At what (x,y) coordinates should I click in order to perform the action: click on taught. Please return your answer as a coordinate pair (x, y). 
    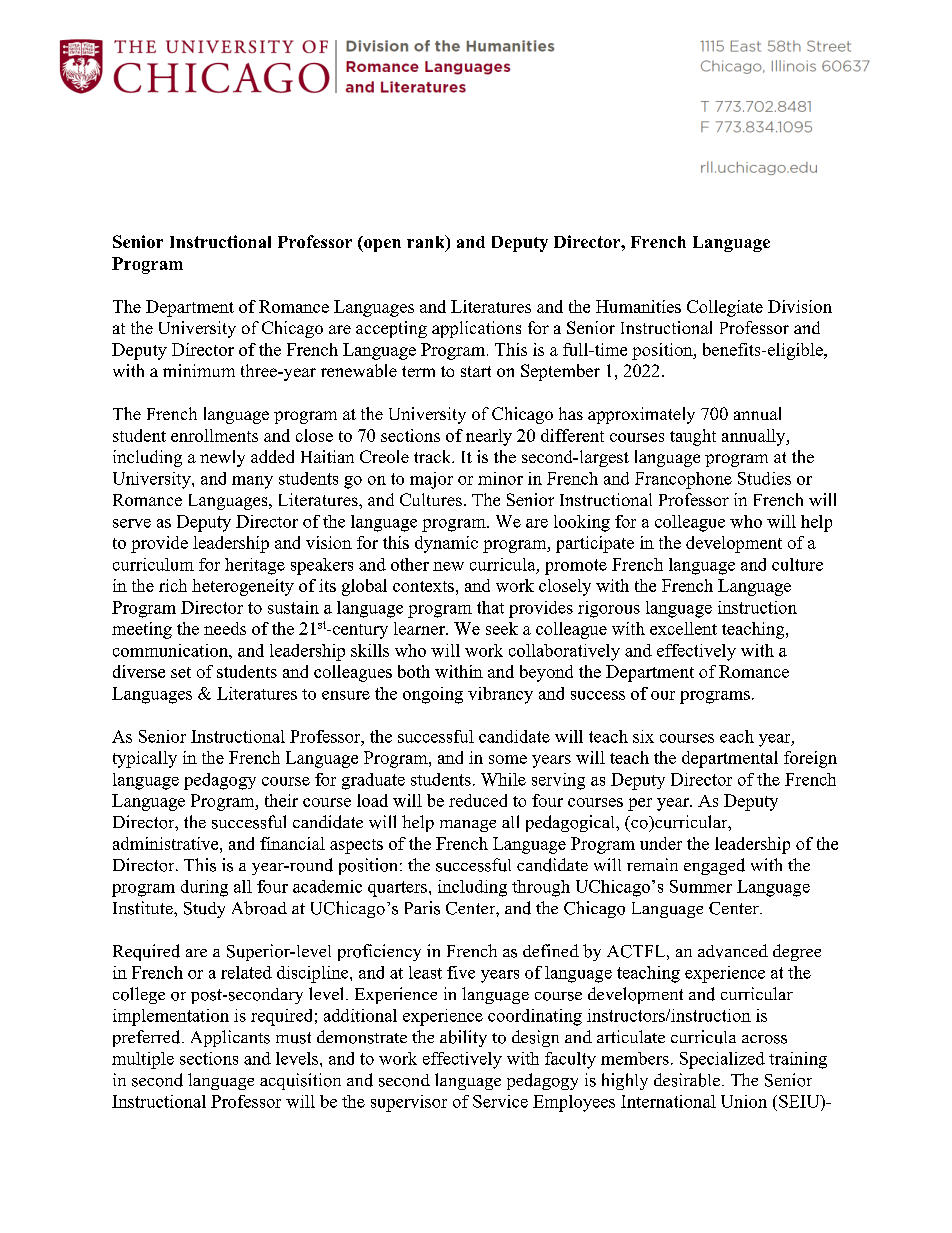
    Looking at the image, I should click on (693, 437).
